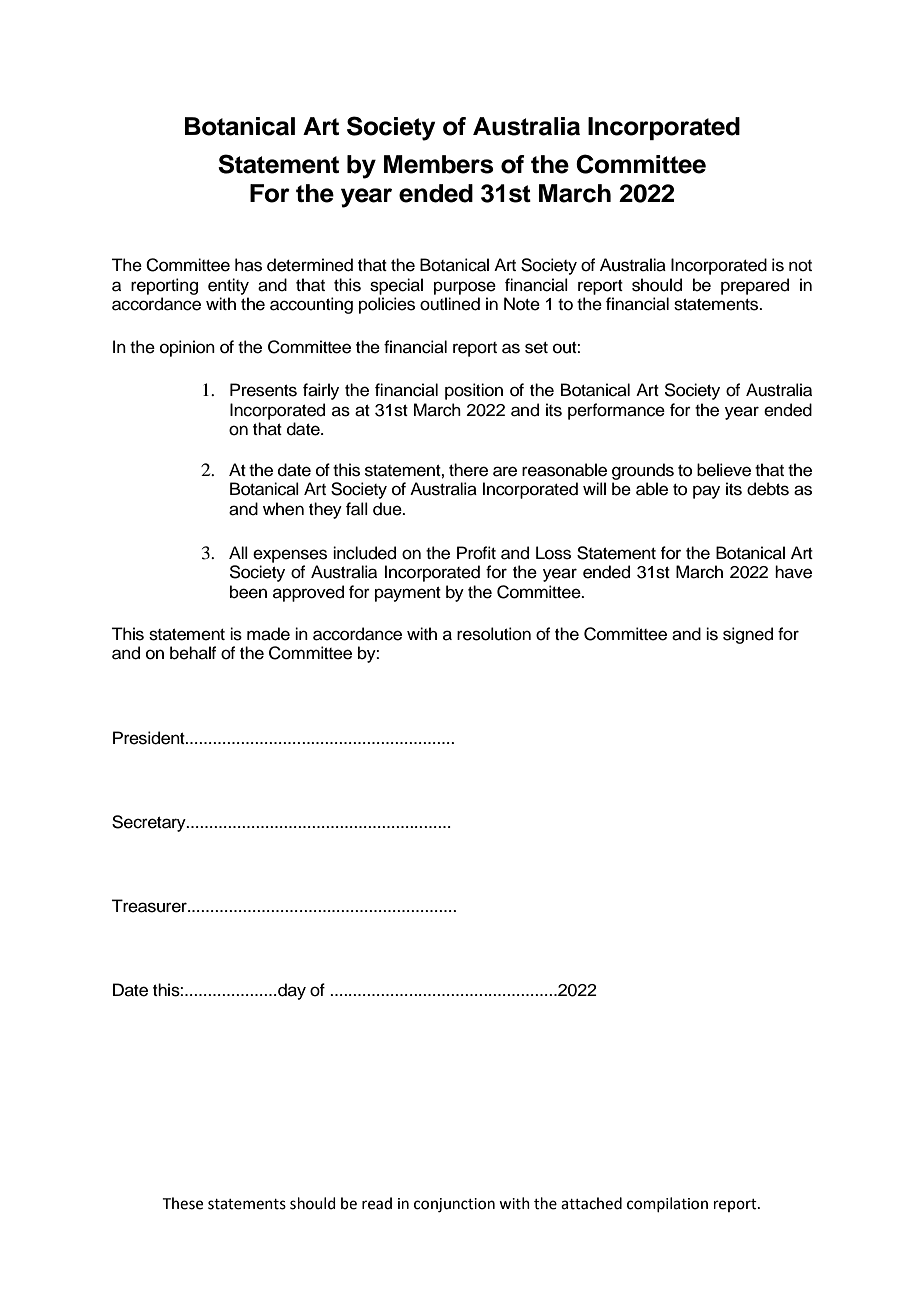 The height and width of the page is (1308, 924). Describe the element at coordinates (248, 265) in the page. I see `has` at that location.
